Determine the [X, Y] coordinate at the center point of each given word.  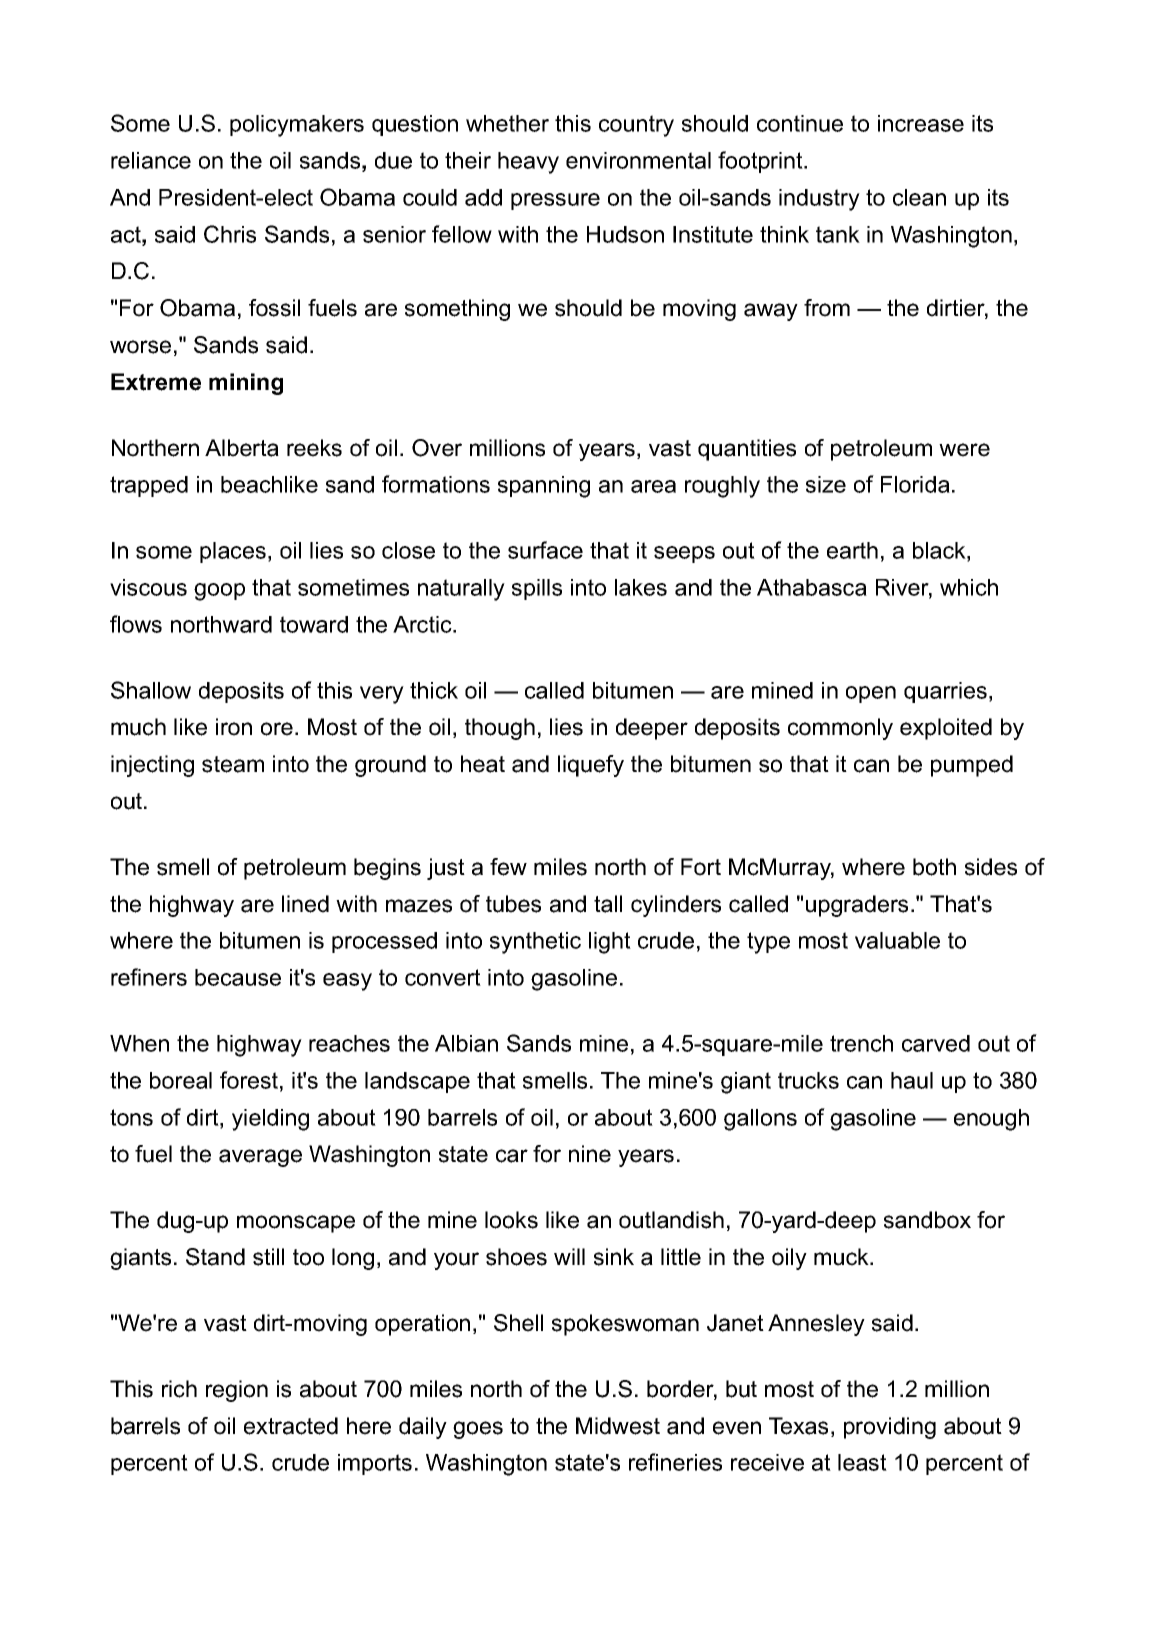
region [237, 1391]
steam [233, 764]
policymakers [297, 126]
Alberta [242, 448]
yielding [270, 1120]
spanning [544, 487]
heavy [528, 163]
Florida [915, 484]
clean [919, 197]
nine [590, 1154]
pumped [972, 766]
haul [912, 1080]
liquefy [591, 766]
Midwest [618, 1426]
